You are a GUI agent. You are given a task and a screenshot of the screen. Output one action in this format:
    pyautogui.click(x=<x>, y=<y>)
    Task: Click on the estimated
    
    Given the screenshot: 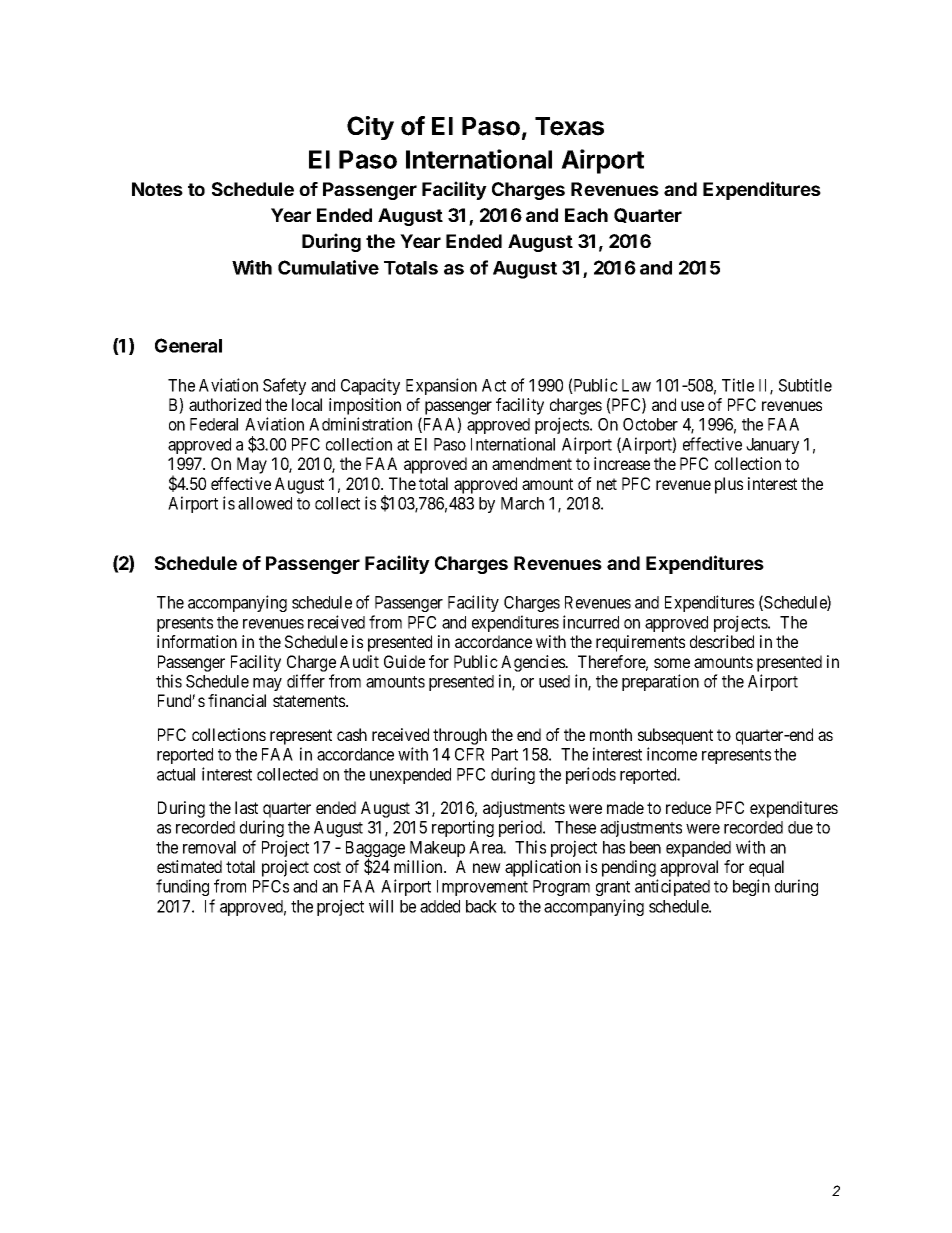 What is the action you would take?
    pyautogui.click(x=189, y=866)
